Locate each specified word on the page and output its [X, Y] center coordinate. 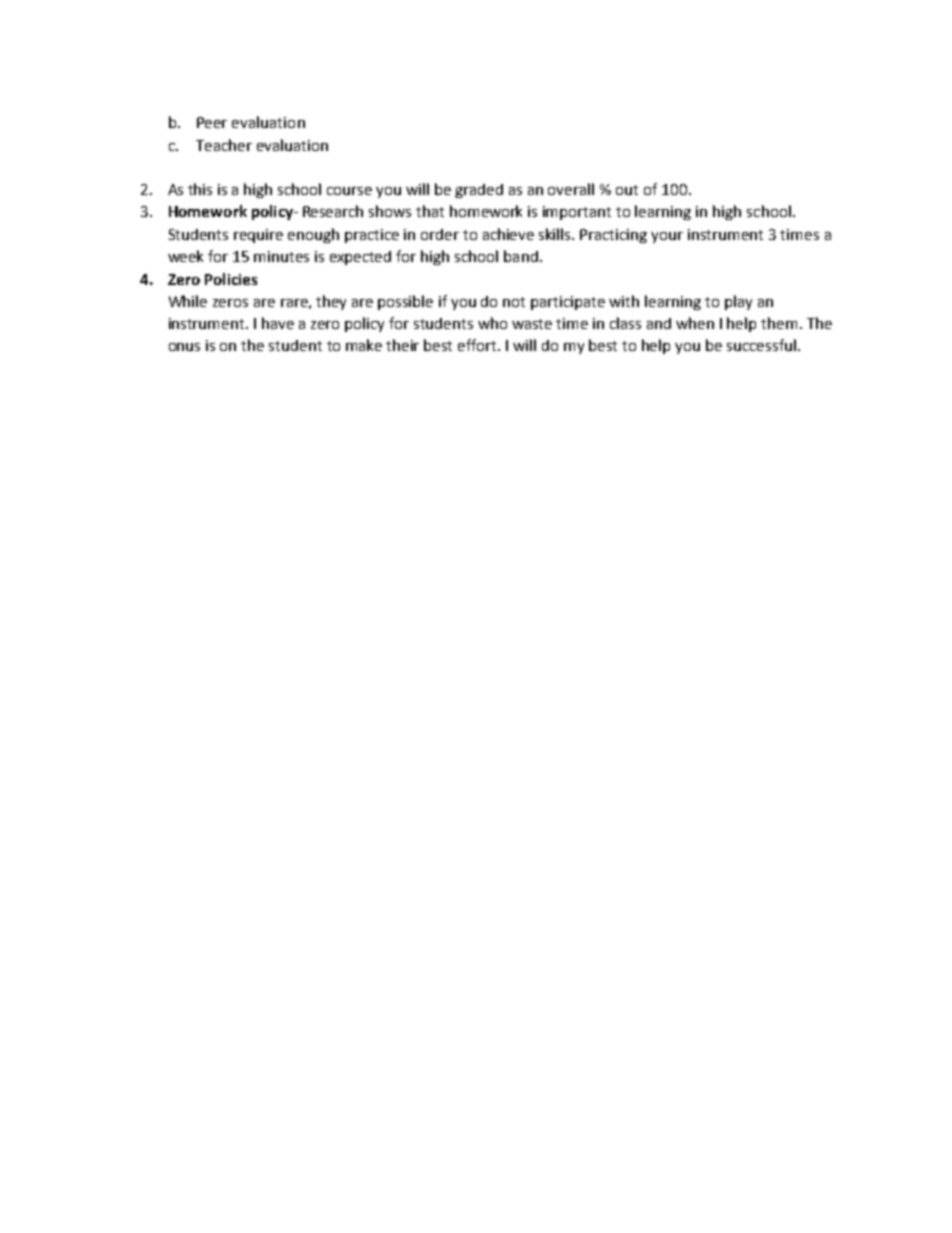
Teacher [224, 145]
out [627, 190]
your [667, 237]
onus [184, 347]
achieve [508, 234]
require [258, 236]
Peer [212, 122]
